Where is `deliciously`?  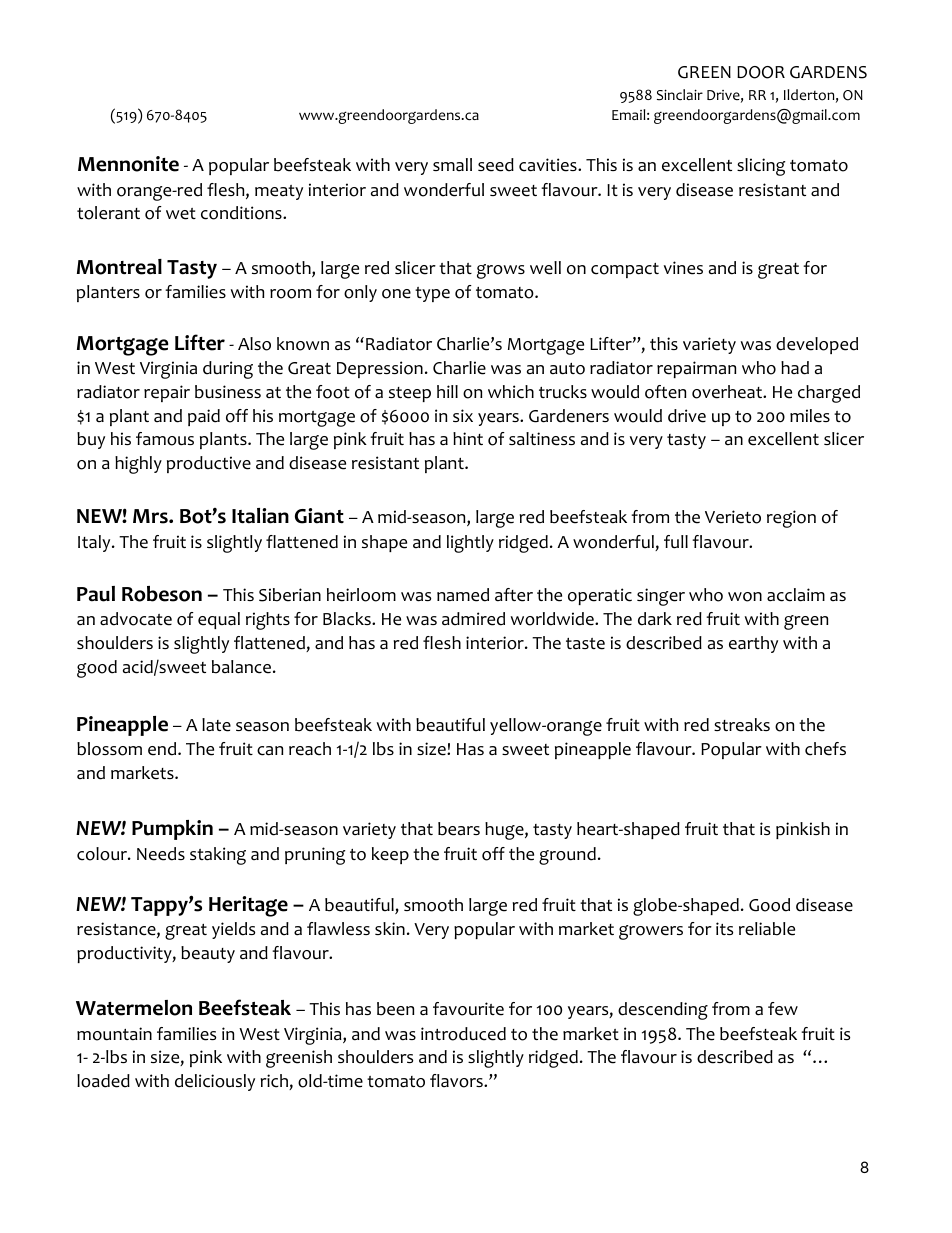 deliciously is located at coordinates (215, 1082).
